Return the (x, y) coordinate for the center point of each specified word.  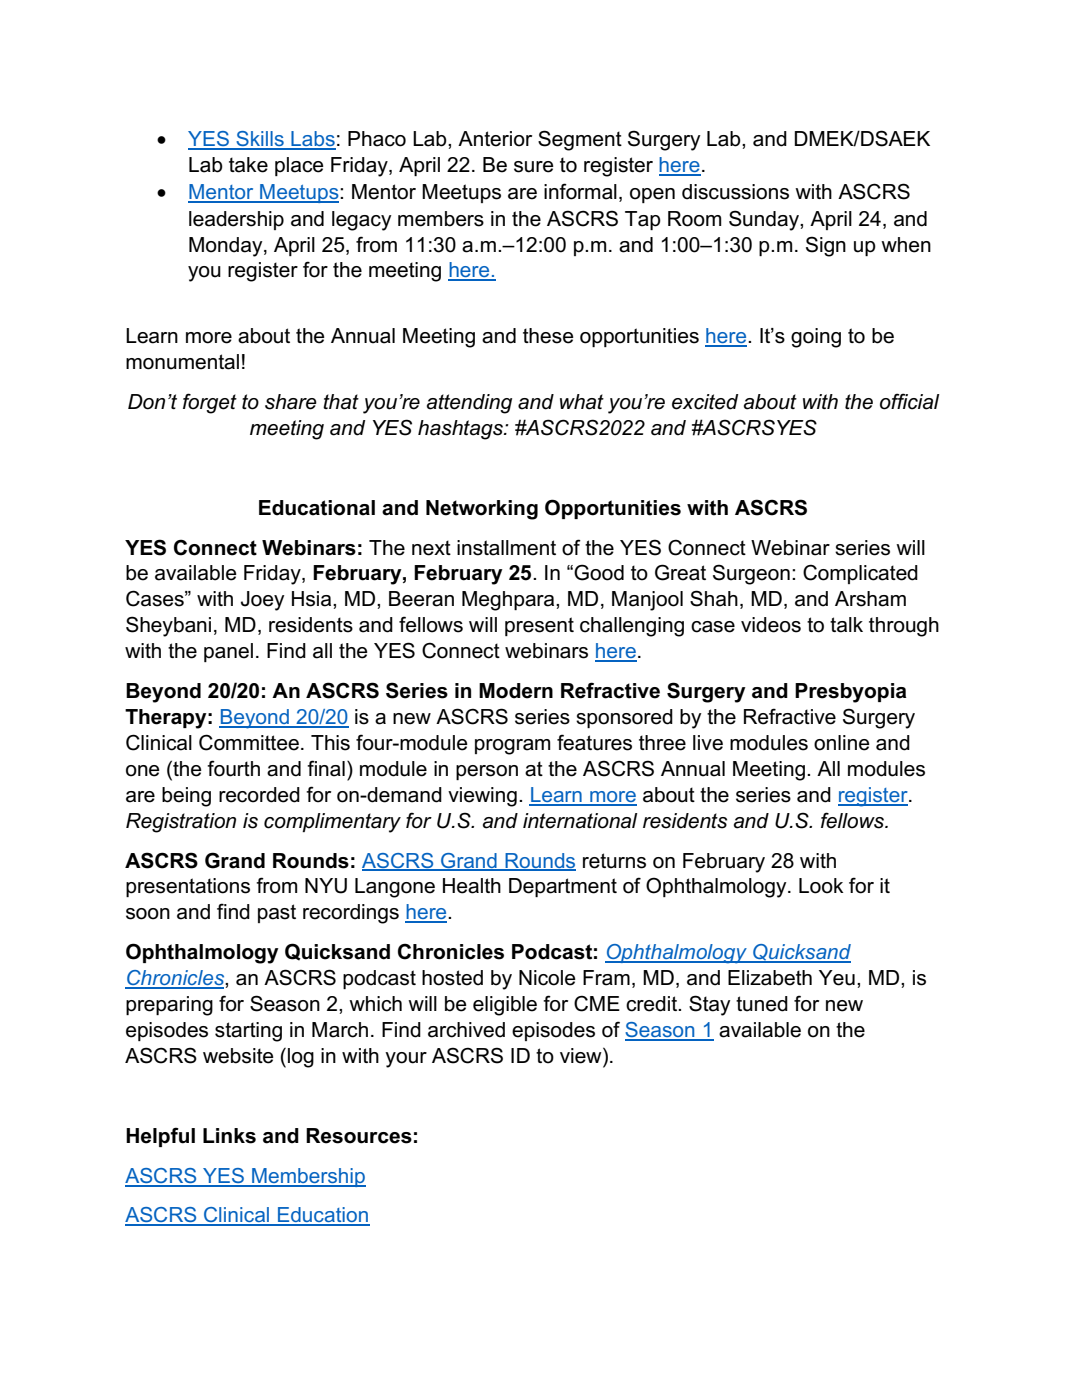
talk (846, 625)
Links (229, 1136)
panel (228, 652)
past (277, 913)
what (582, 402)
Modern (516, 691)
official (910, 401)
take (248, 165)
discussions (735, 192)
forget (210, 403)
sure (534, 167)
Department (563, 887)
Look (821, 886)
